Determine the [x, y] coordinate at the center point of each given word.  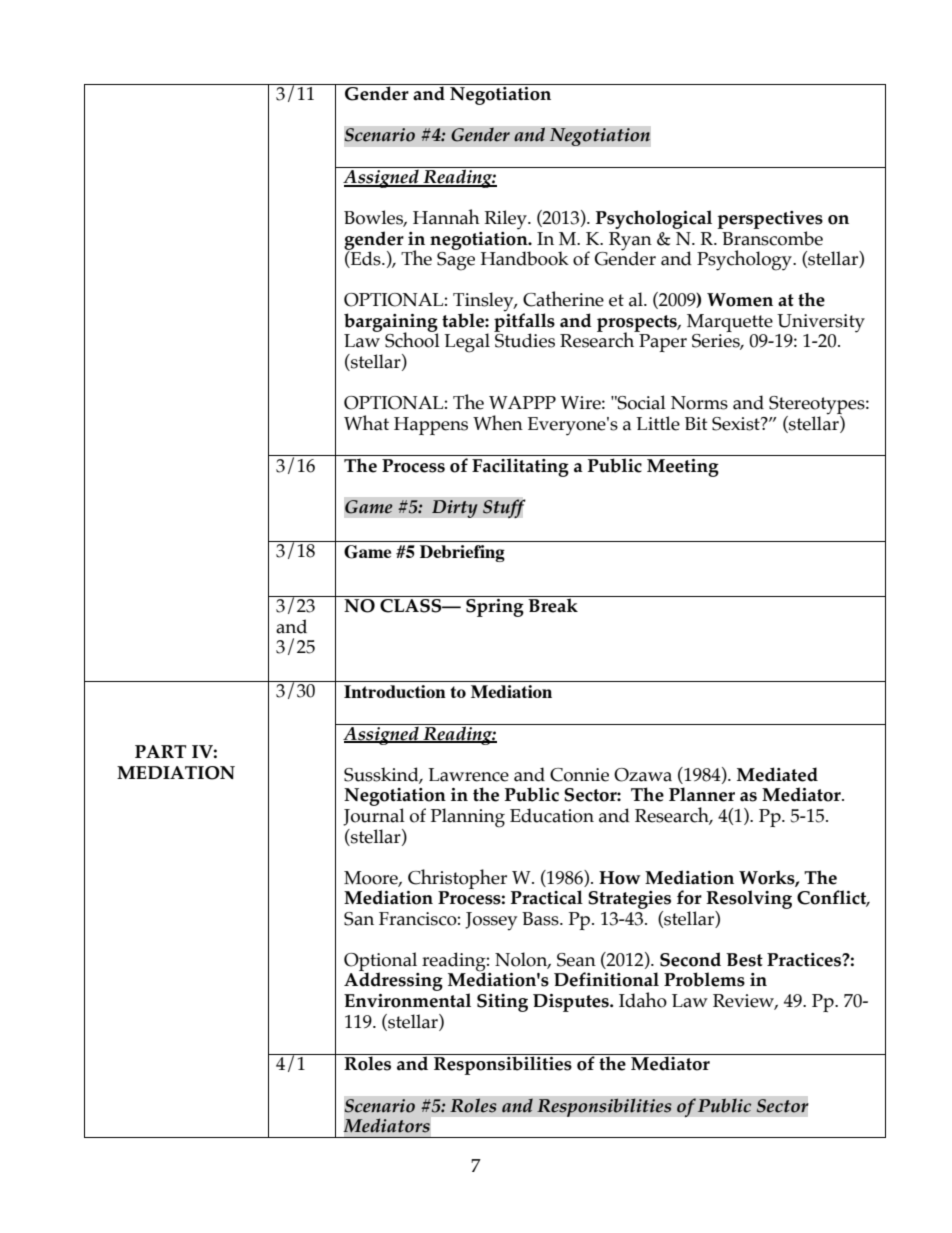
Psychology [745, 260]
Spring [495, 606]
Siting [502, 1003]
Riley [506, 220]
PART [160, 751]
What [366, 423]
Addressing [393, 980]
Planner [702, 794]
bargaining [391, 323]
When [498, 423]
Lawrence [468, 775]
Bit [696, 423]
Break [553, 604]
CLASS [412, 606]
